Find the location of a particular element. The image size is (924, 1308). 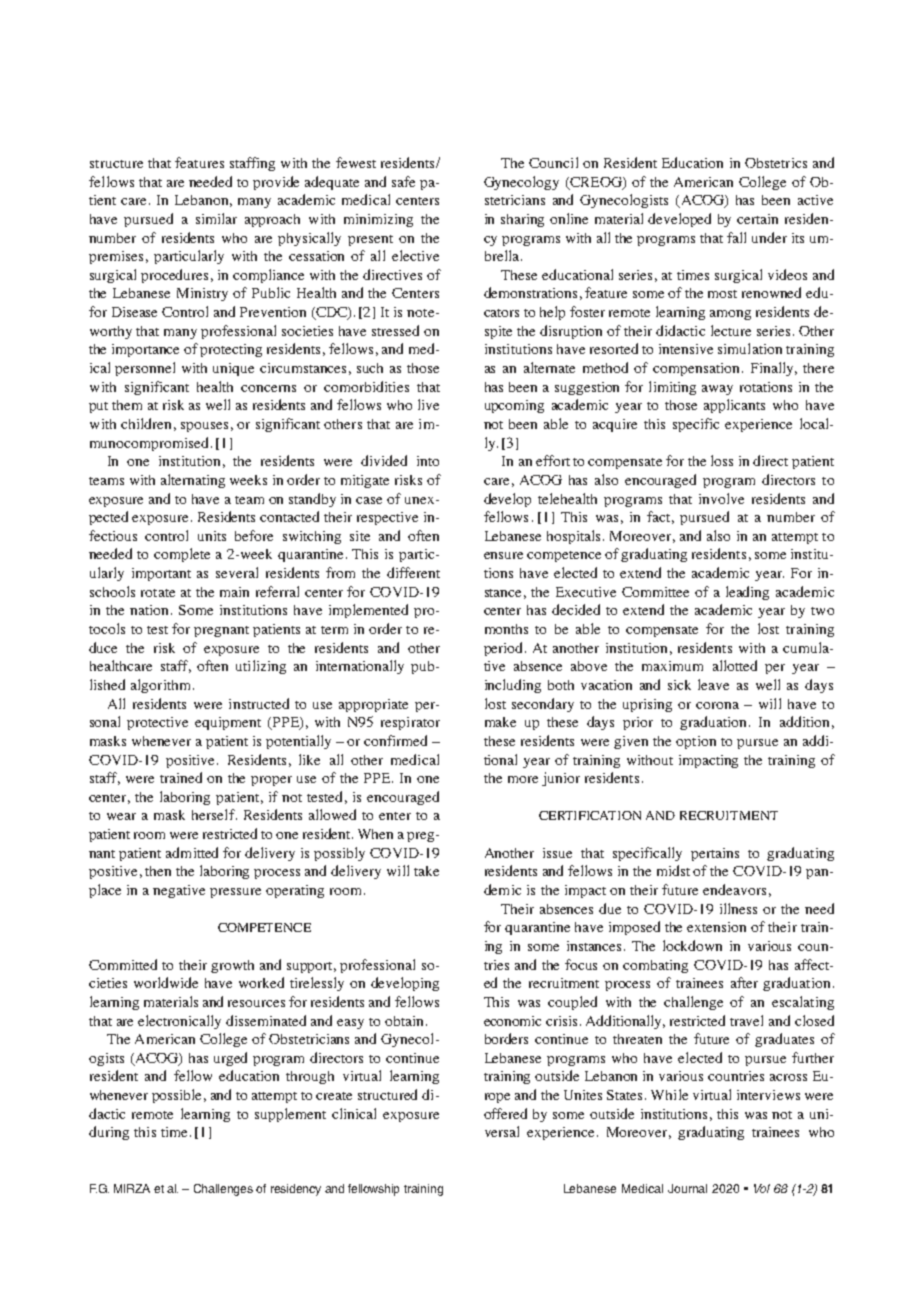

during is located at coordinates (109, 1133).
